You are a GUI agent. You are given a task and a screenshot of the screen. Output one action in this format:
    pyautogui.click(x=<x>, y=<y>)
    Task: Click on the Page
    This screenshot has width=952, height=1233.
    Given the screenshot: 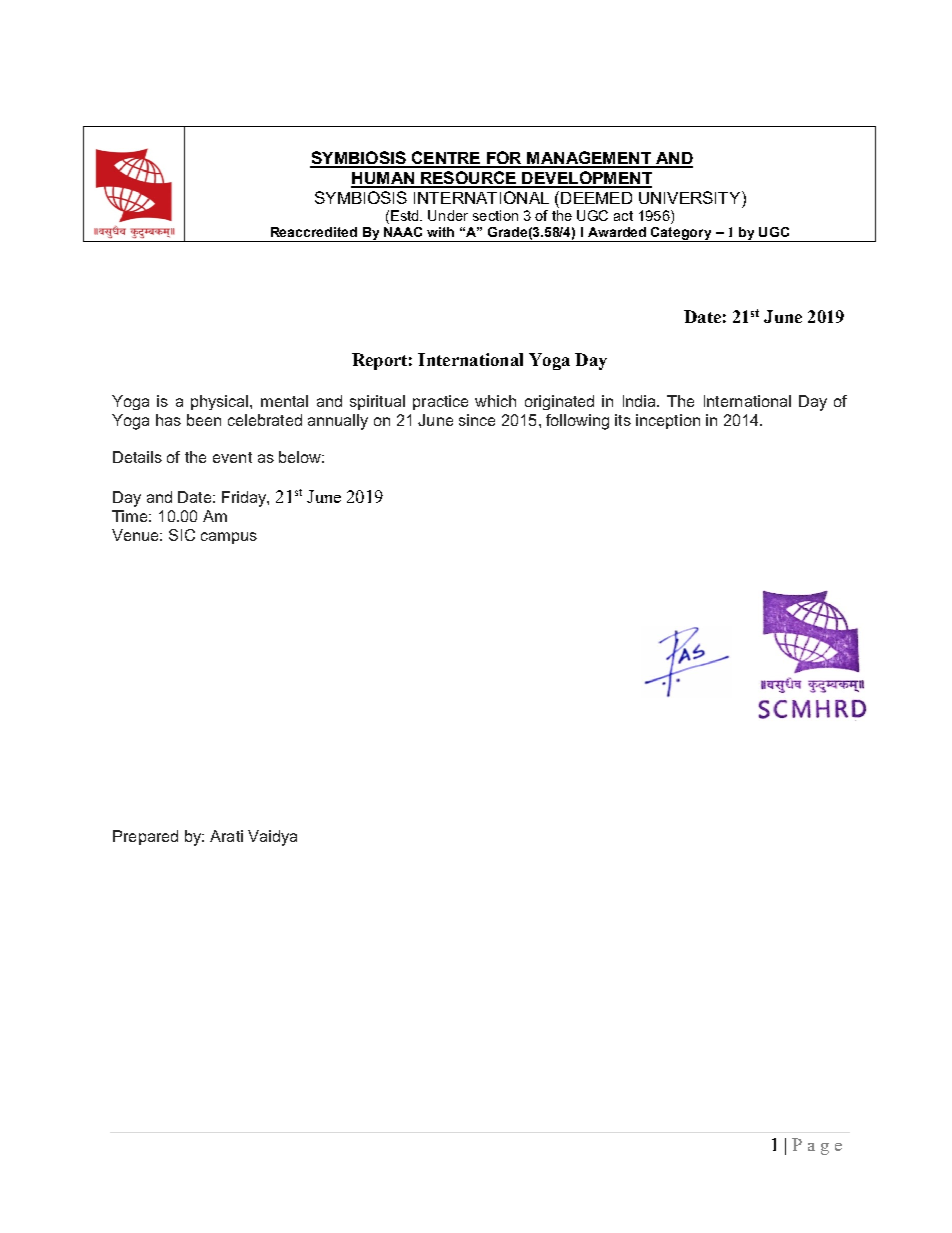 What is the action you would take?
    pyautogui.click(x=817, y=1146)
